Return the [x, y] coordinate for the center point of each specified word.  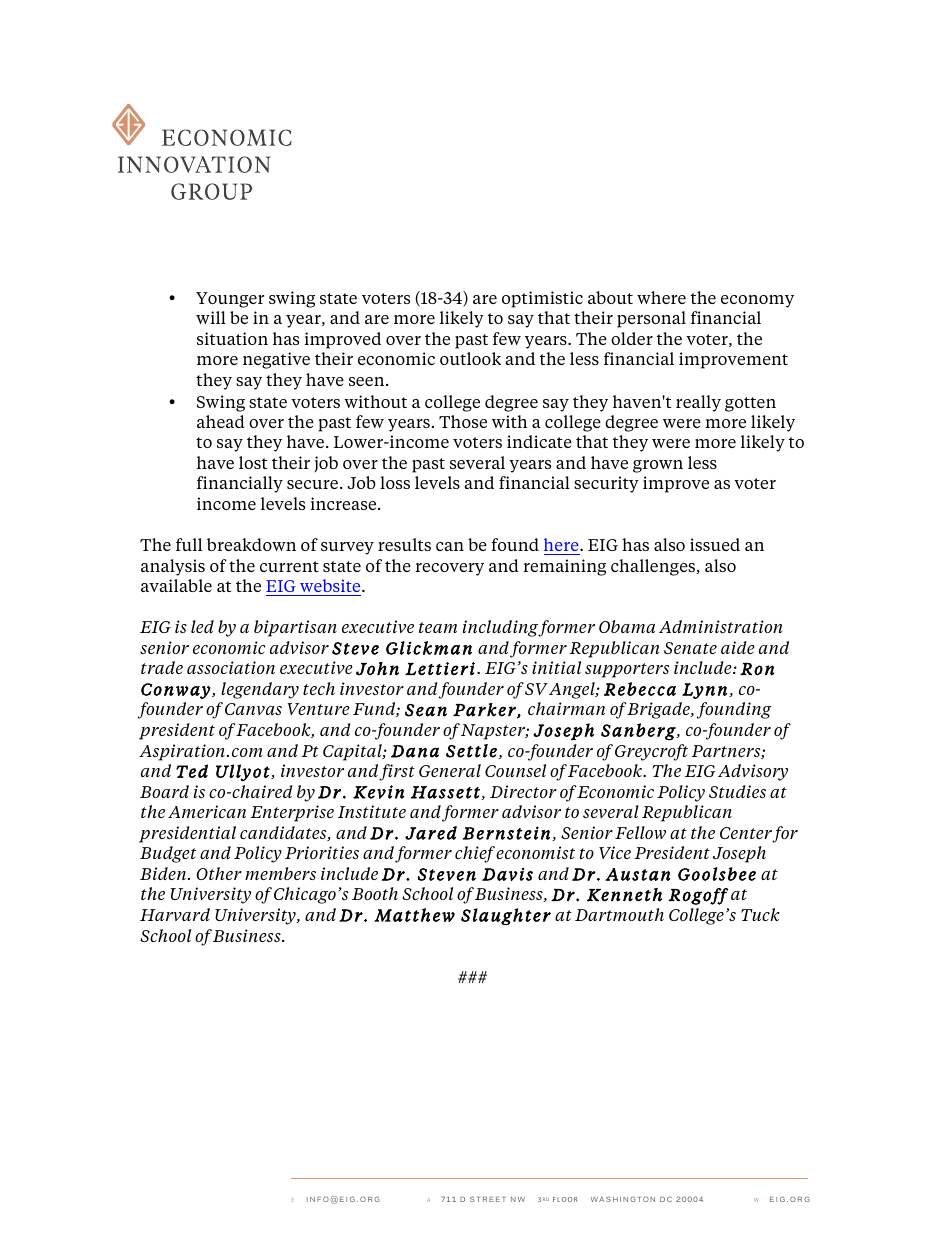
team [438, 627]
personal [651, 319]
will [211, 317]
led [202, 626]
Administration [720, 626]
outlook [470, 358]
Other [219, 873]
